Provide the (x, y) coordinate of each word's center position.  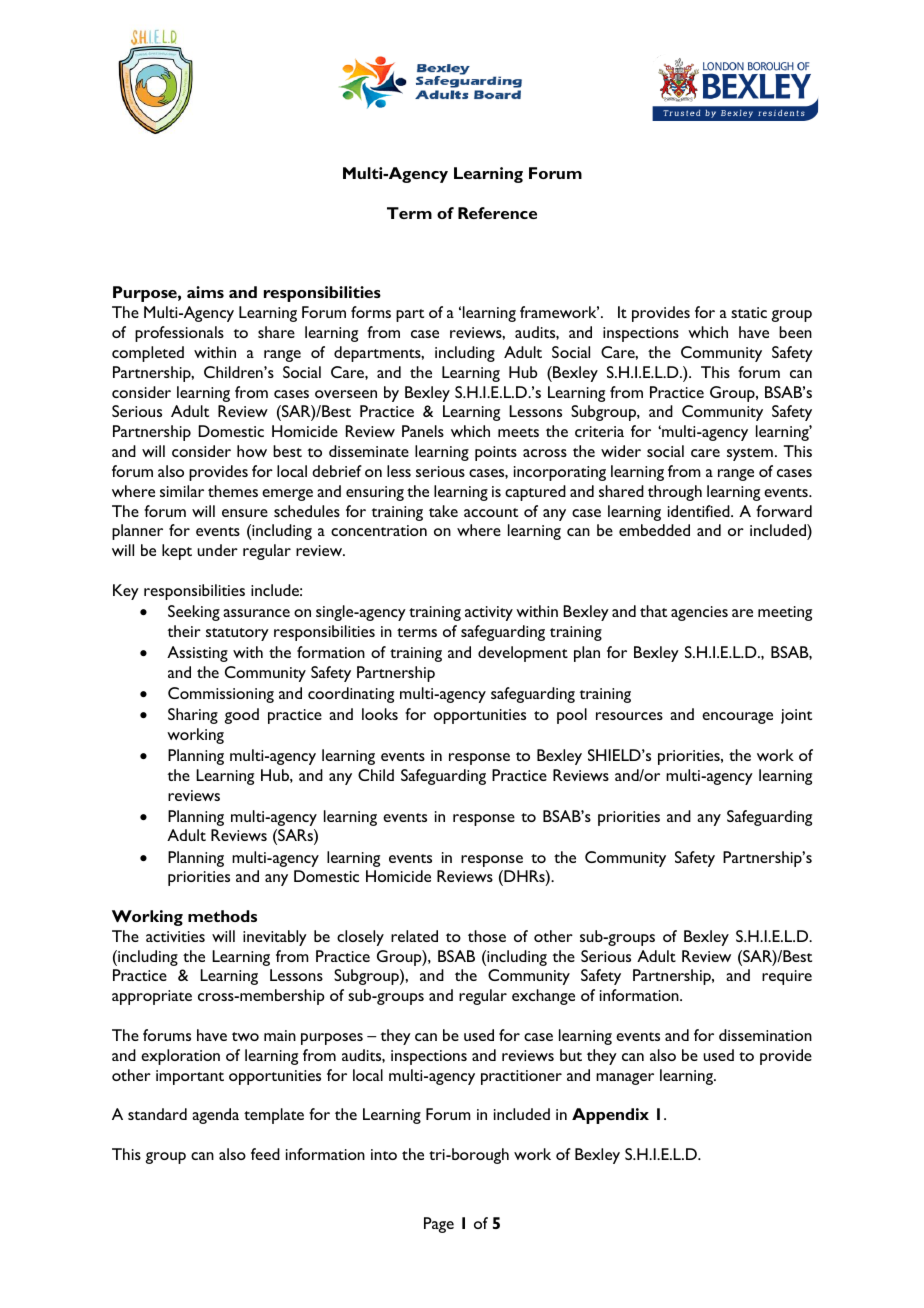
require (787, 977)
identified (700, 511)
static (749, 312)
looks (380, 714)
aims (205, 292)
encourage (737, 718)
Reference (497, 213)
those (487, 936)
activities (175, 936)
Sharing (193, 716)
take (443, 511)
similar (182, 491)
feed (265, 1154)
